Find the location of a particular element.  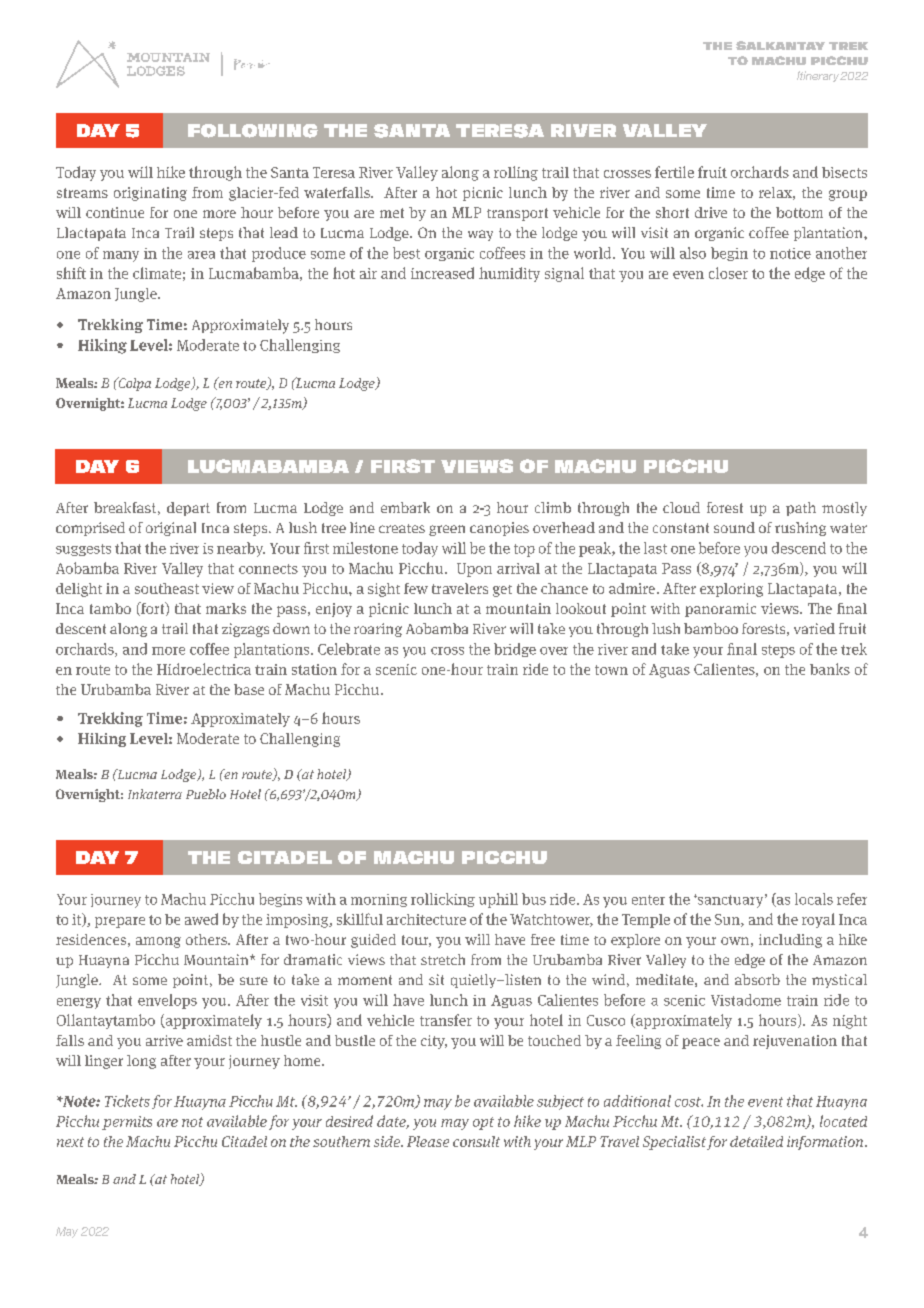

rolling is located at coordinates (516, 173).
